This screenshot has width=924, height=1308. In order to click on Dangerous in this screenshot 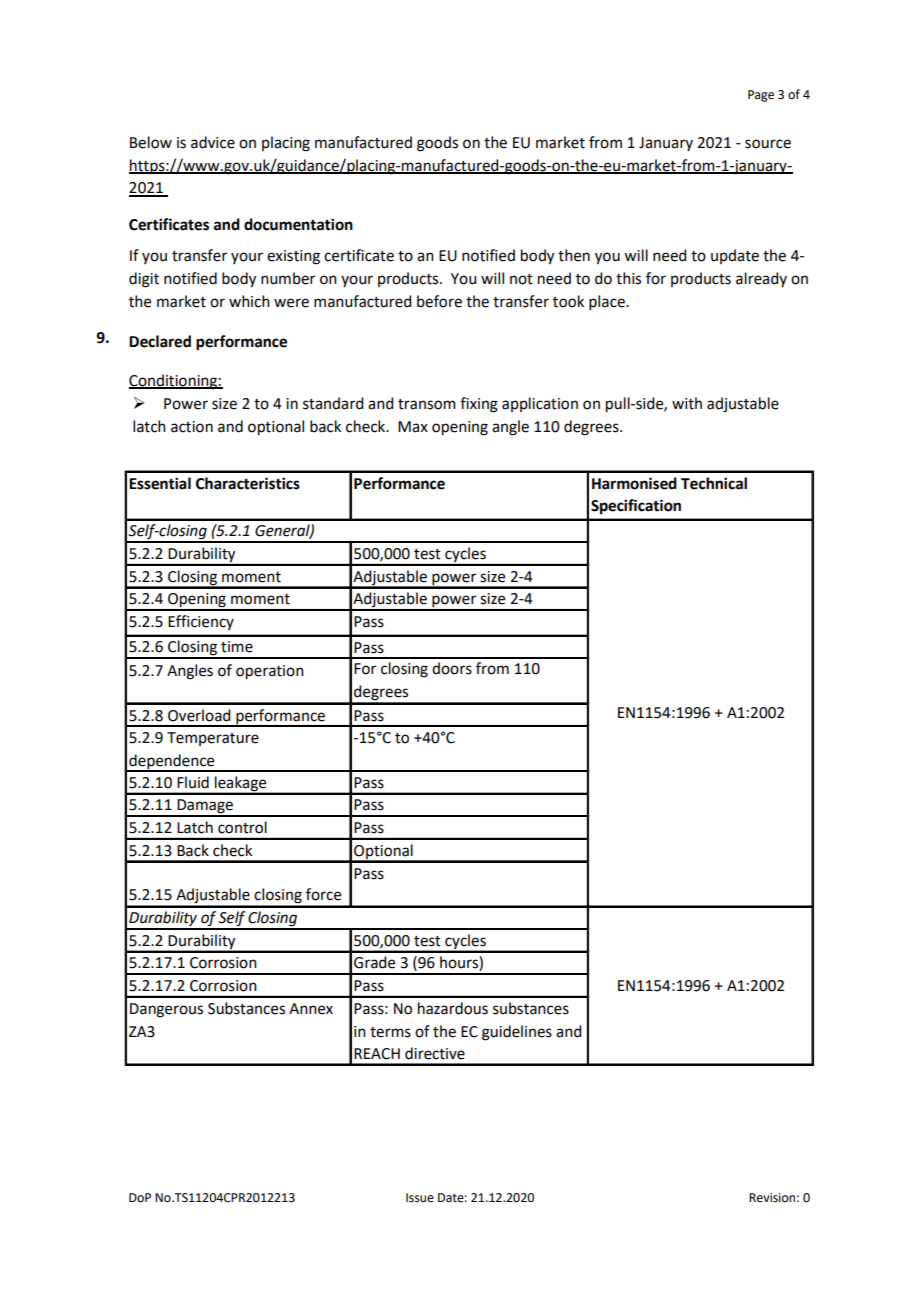, I will do `click(166, 1010)`.
